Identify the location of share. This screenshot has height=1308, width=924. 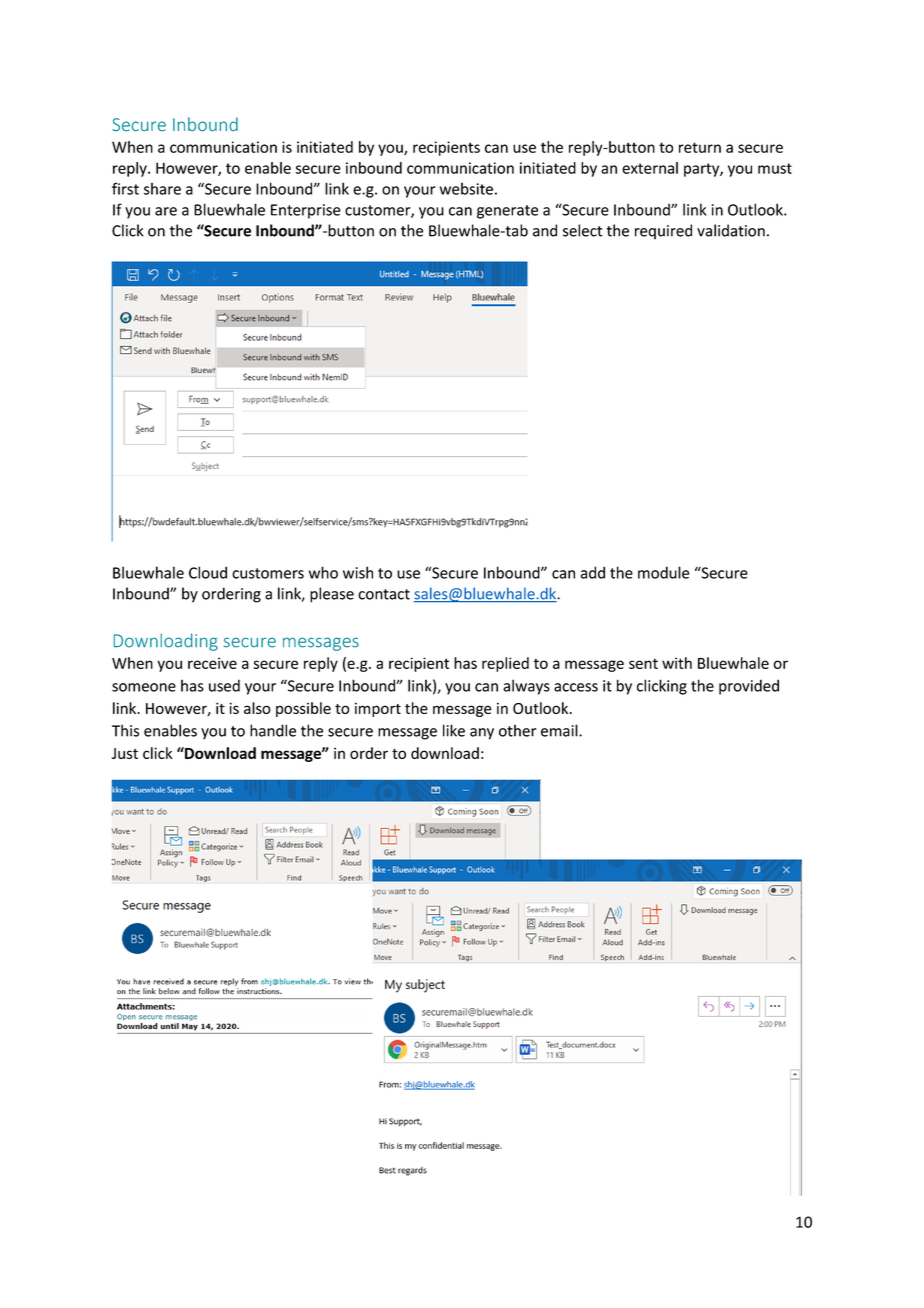
(162, 189).
